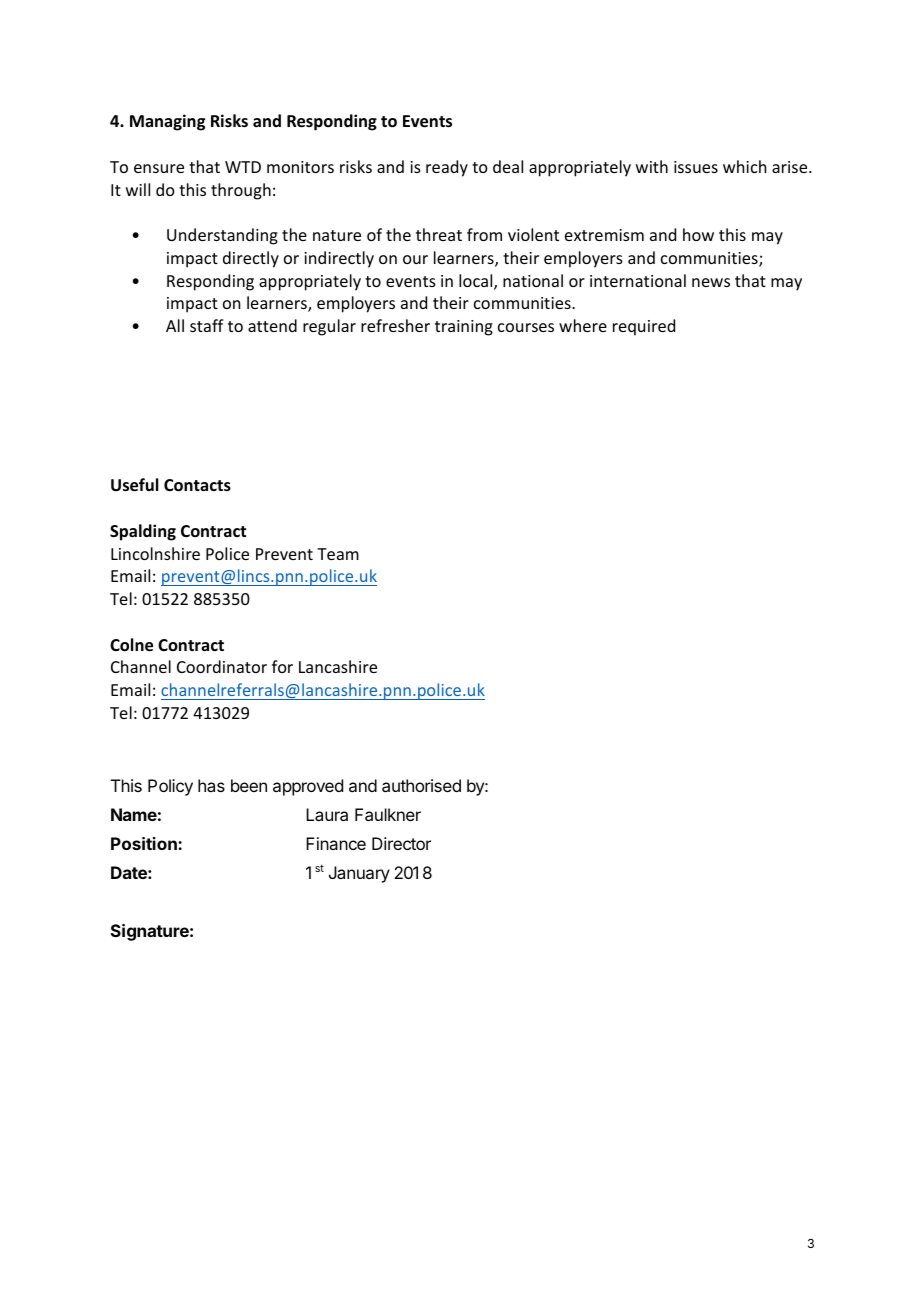 Image resolution: width=924 pixels, height=1307 pixels. Describe the element at coordinates (644, 327) in the image. I see `required` at that location.
